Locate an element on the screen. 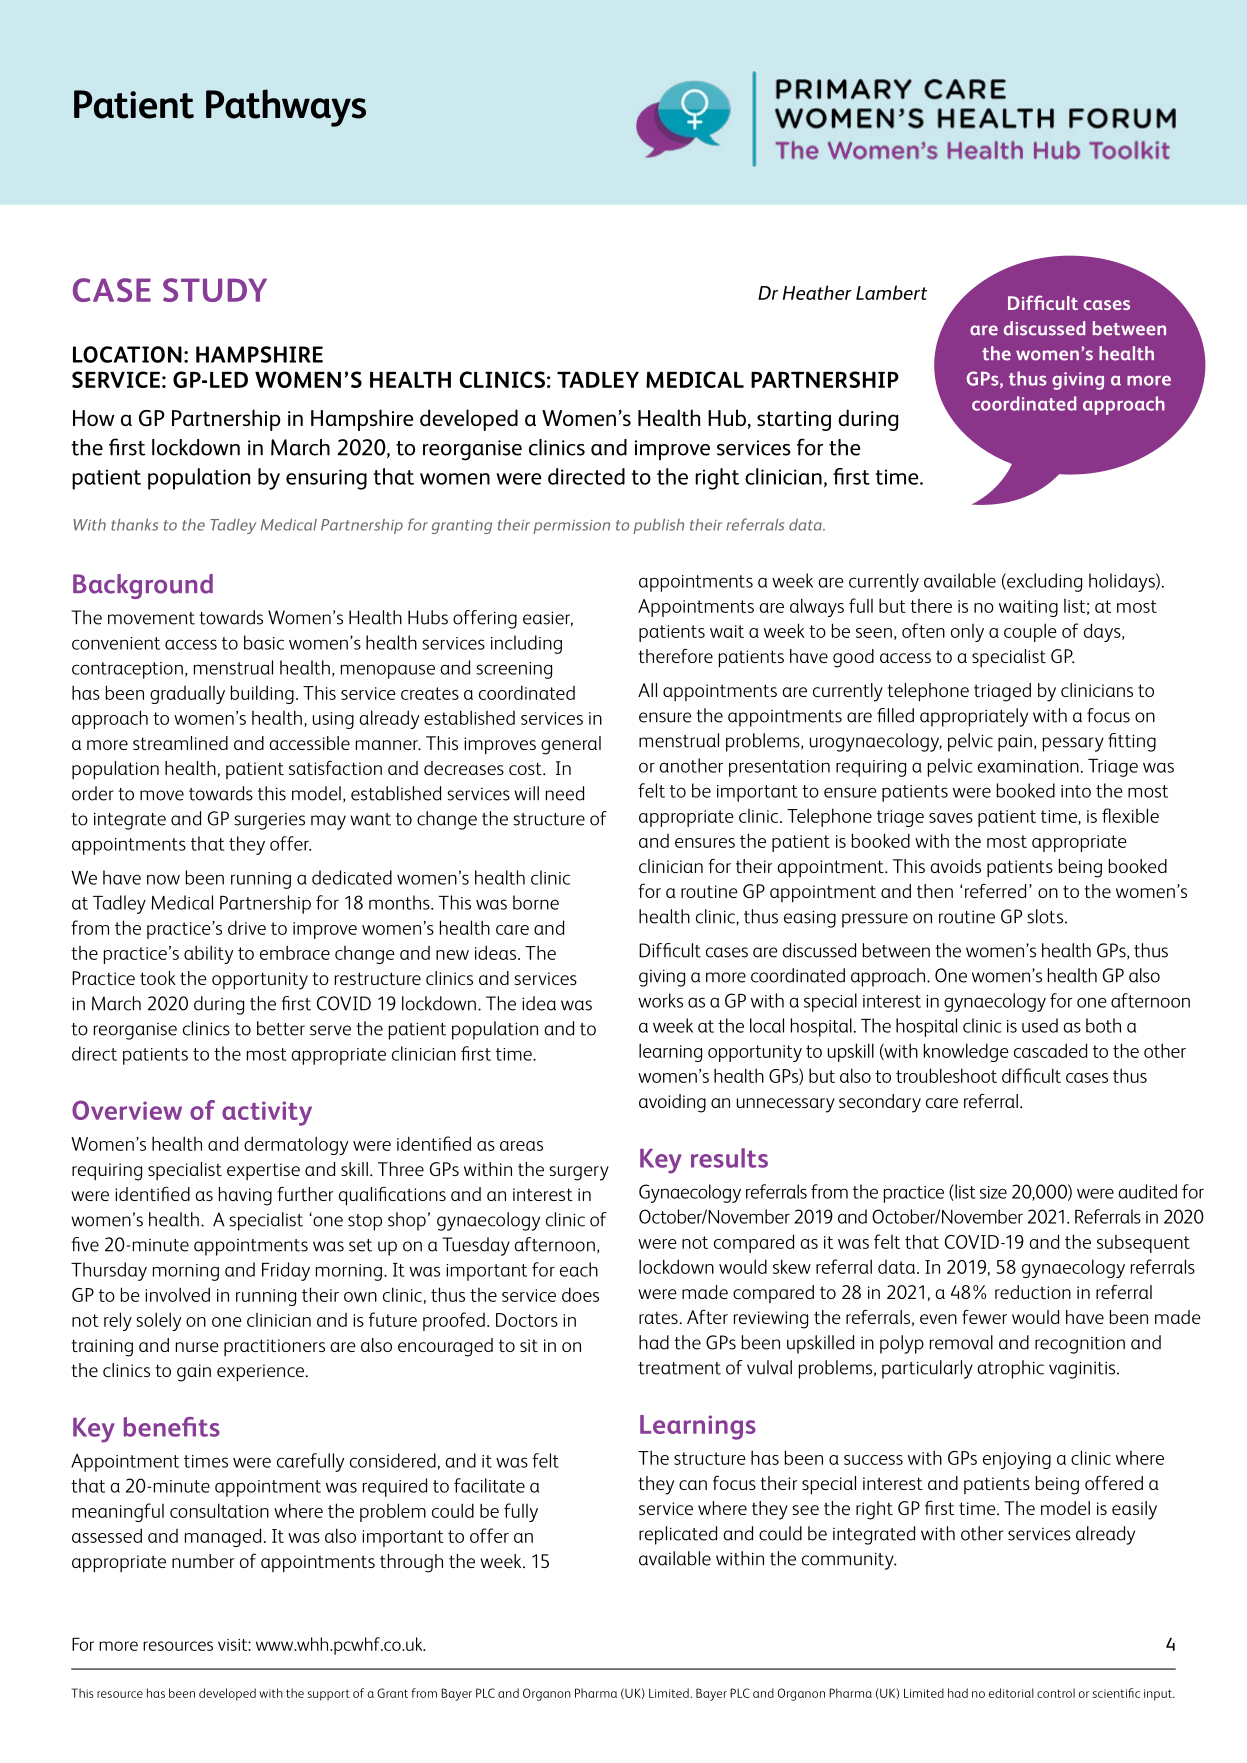 Image resolution: width=1247 pixels, height=1763 pixels. easier is located at coordinates (548, 619).
